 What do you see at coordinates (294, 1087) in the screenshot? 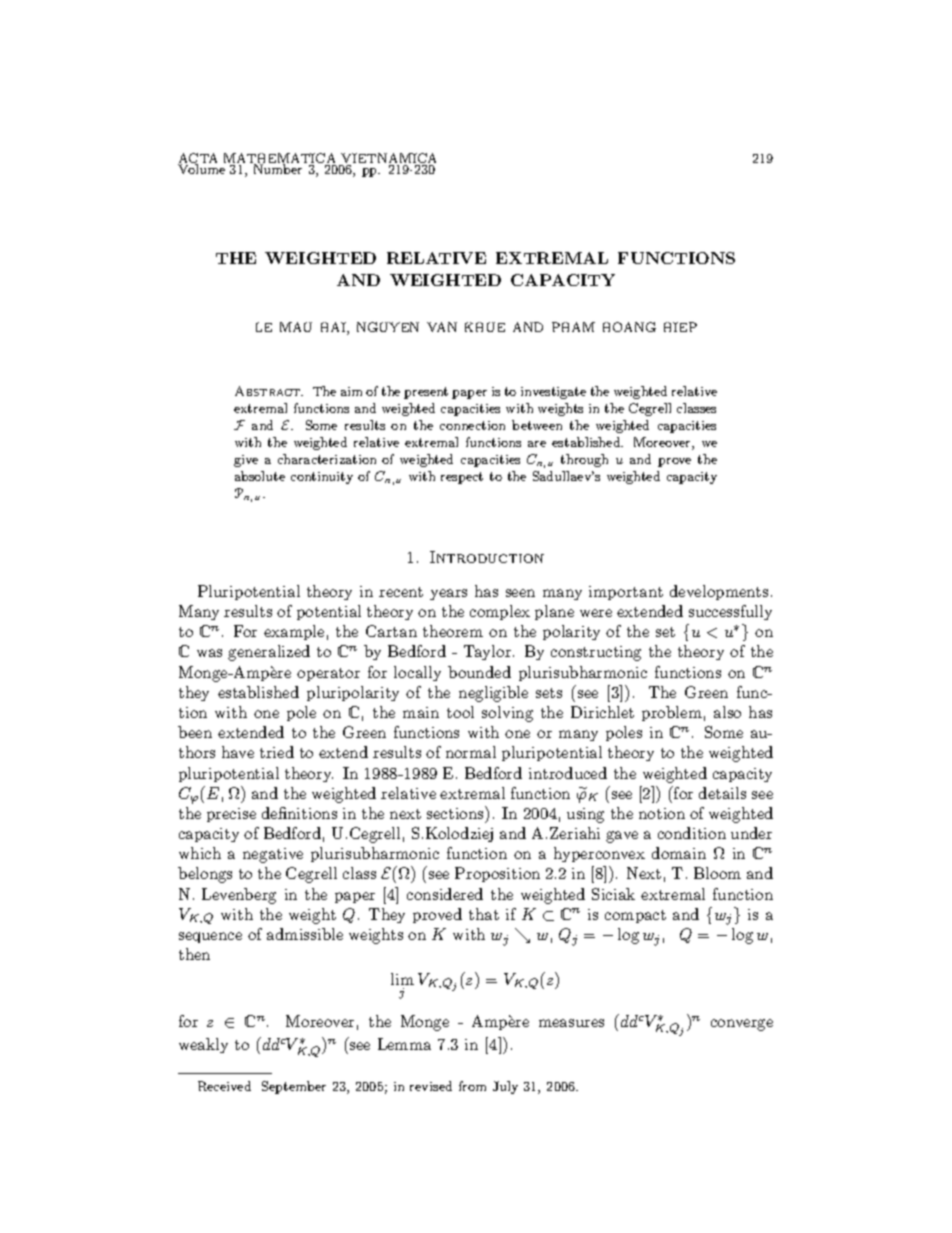
I see `September` at bounding box center [294, 1087].
